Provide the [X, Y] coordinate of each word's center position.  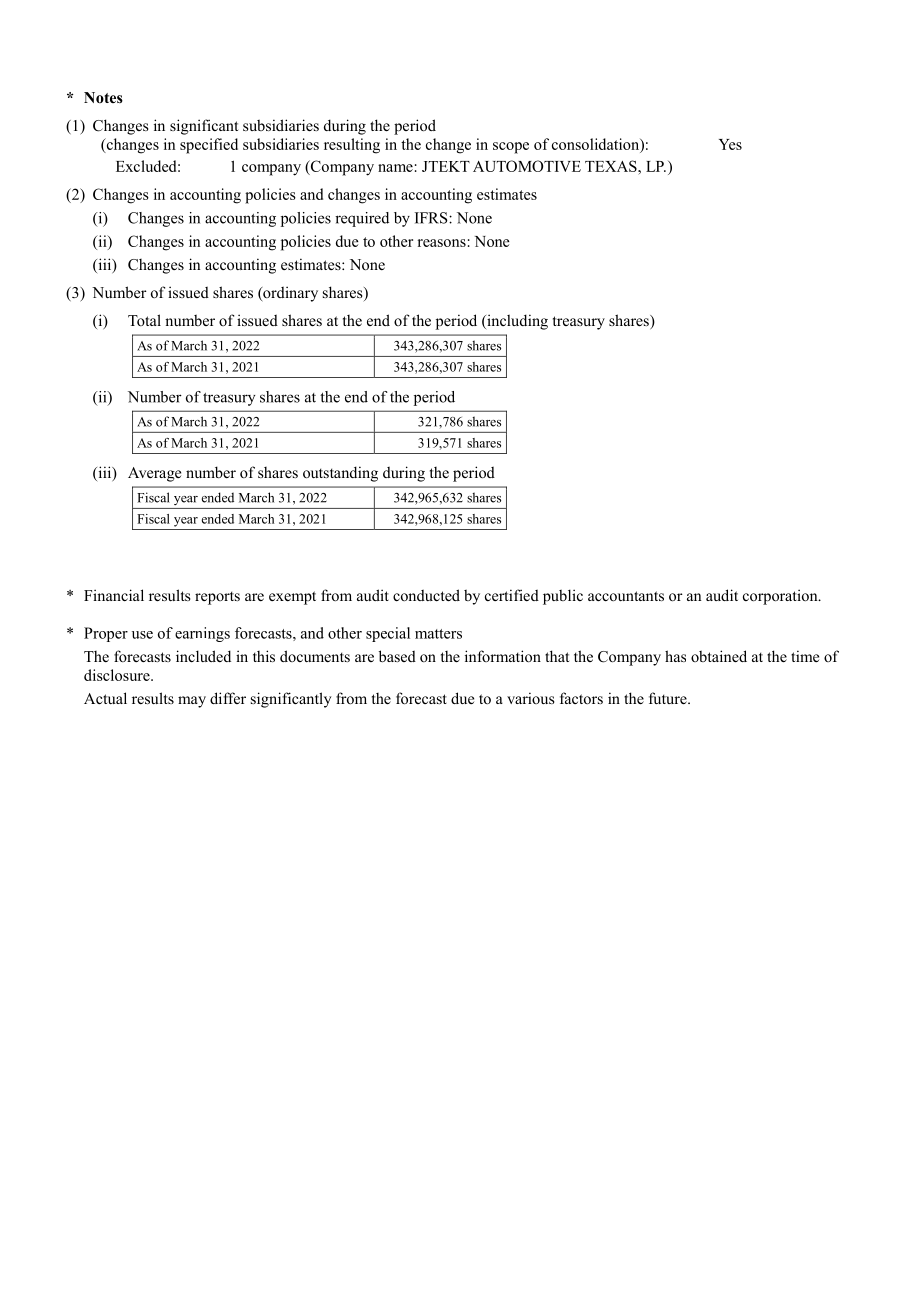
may [192, 702]
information [503, 656]
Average [154, 474]
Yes [730, 144]
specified [209, 146]
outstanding [340, 474]
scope [511, 148]
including [516, 322]
